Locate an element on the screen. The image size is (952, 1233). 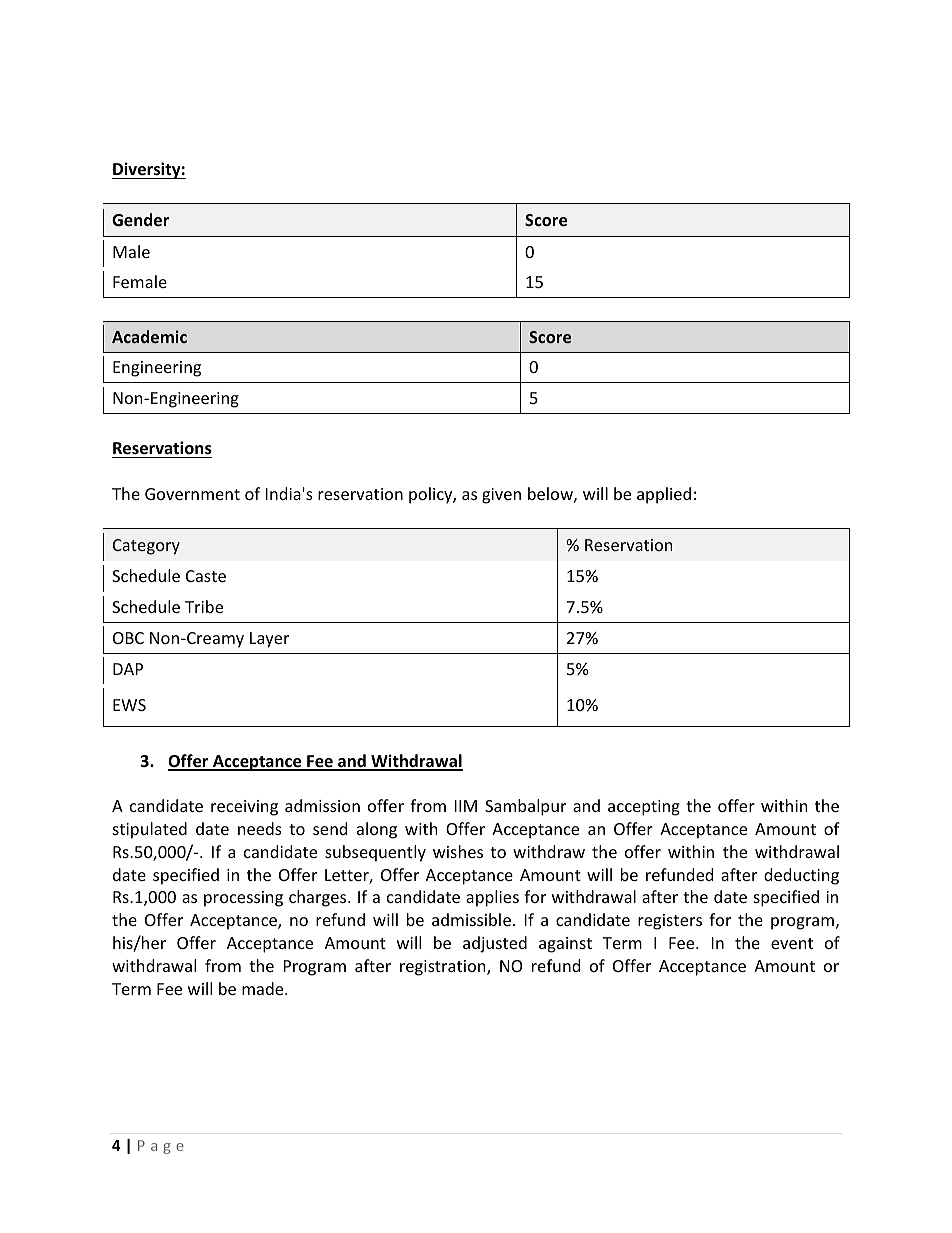
Academic is located at coordinates (149, 336).
